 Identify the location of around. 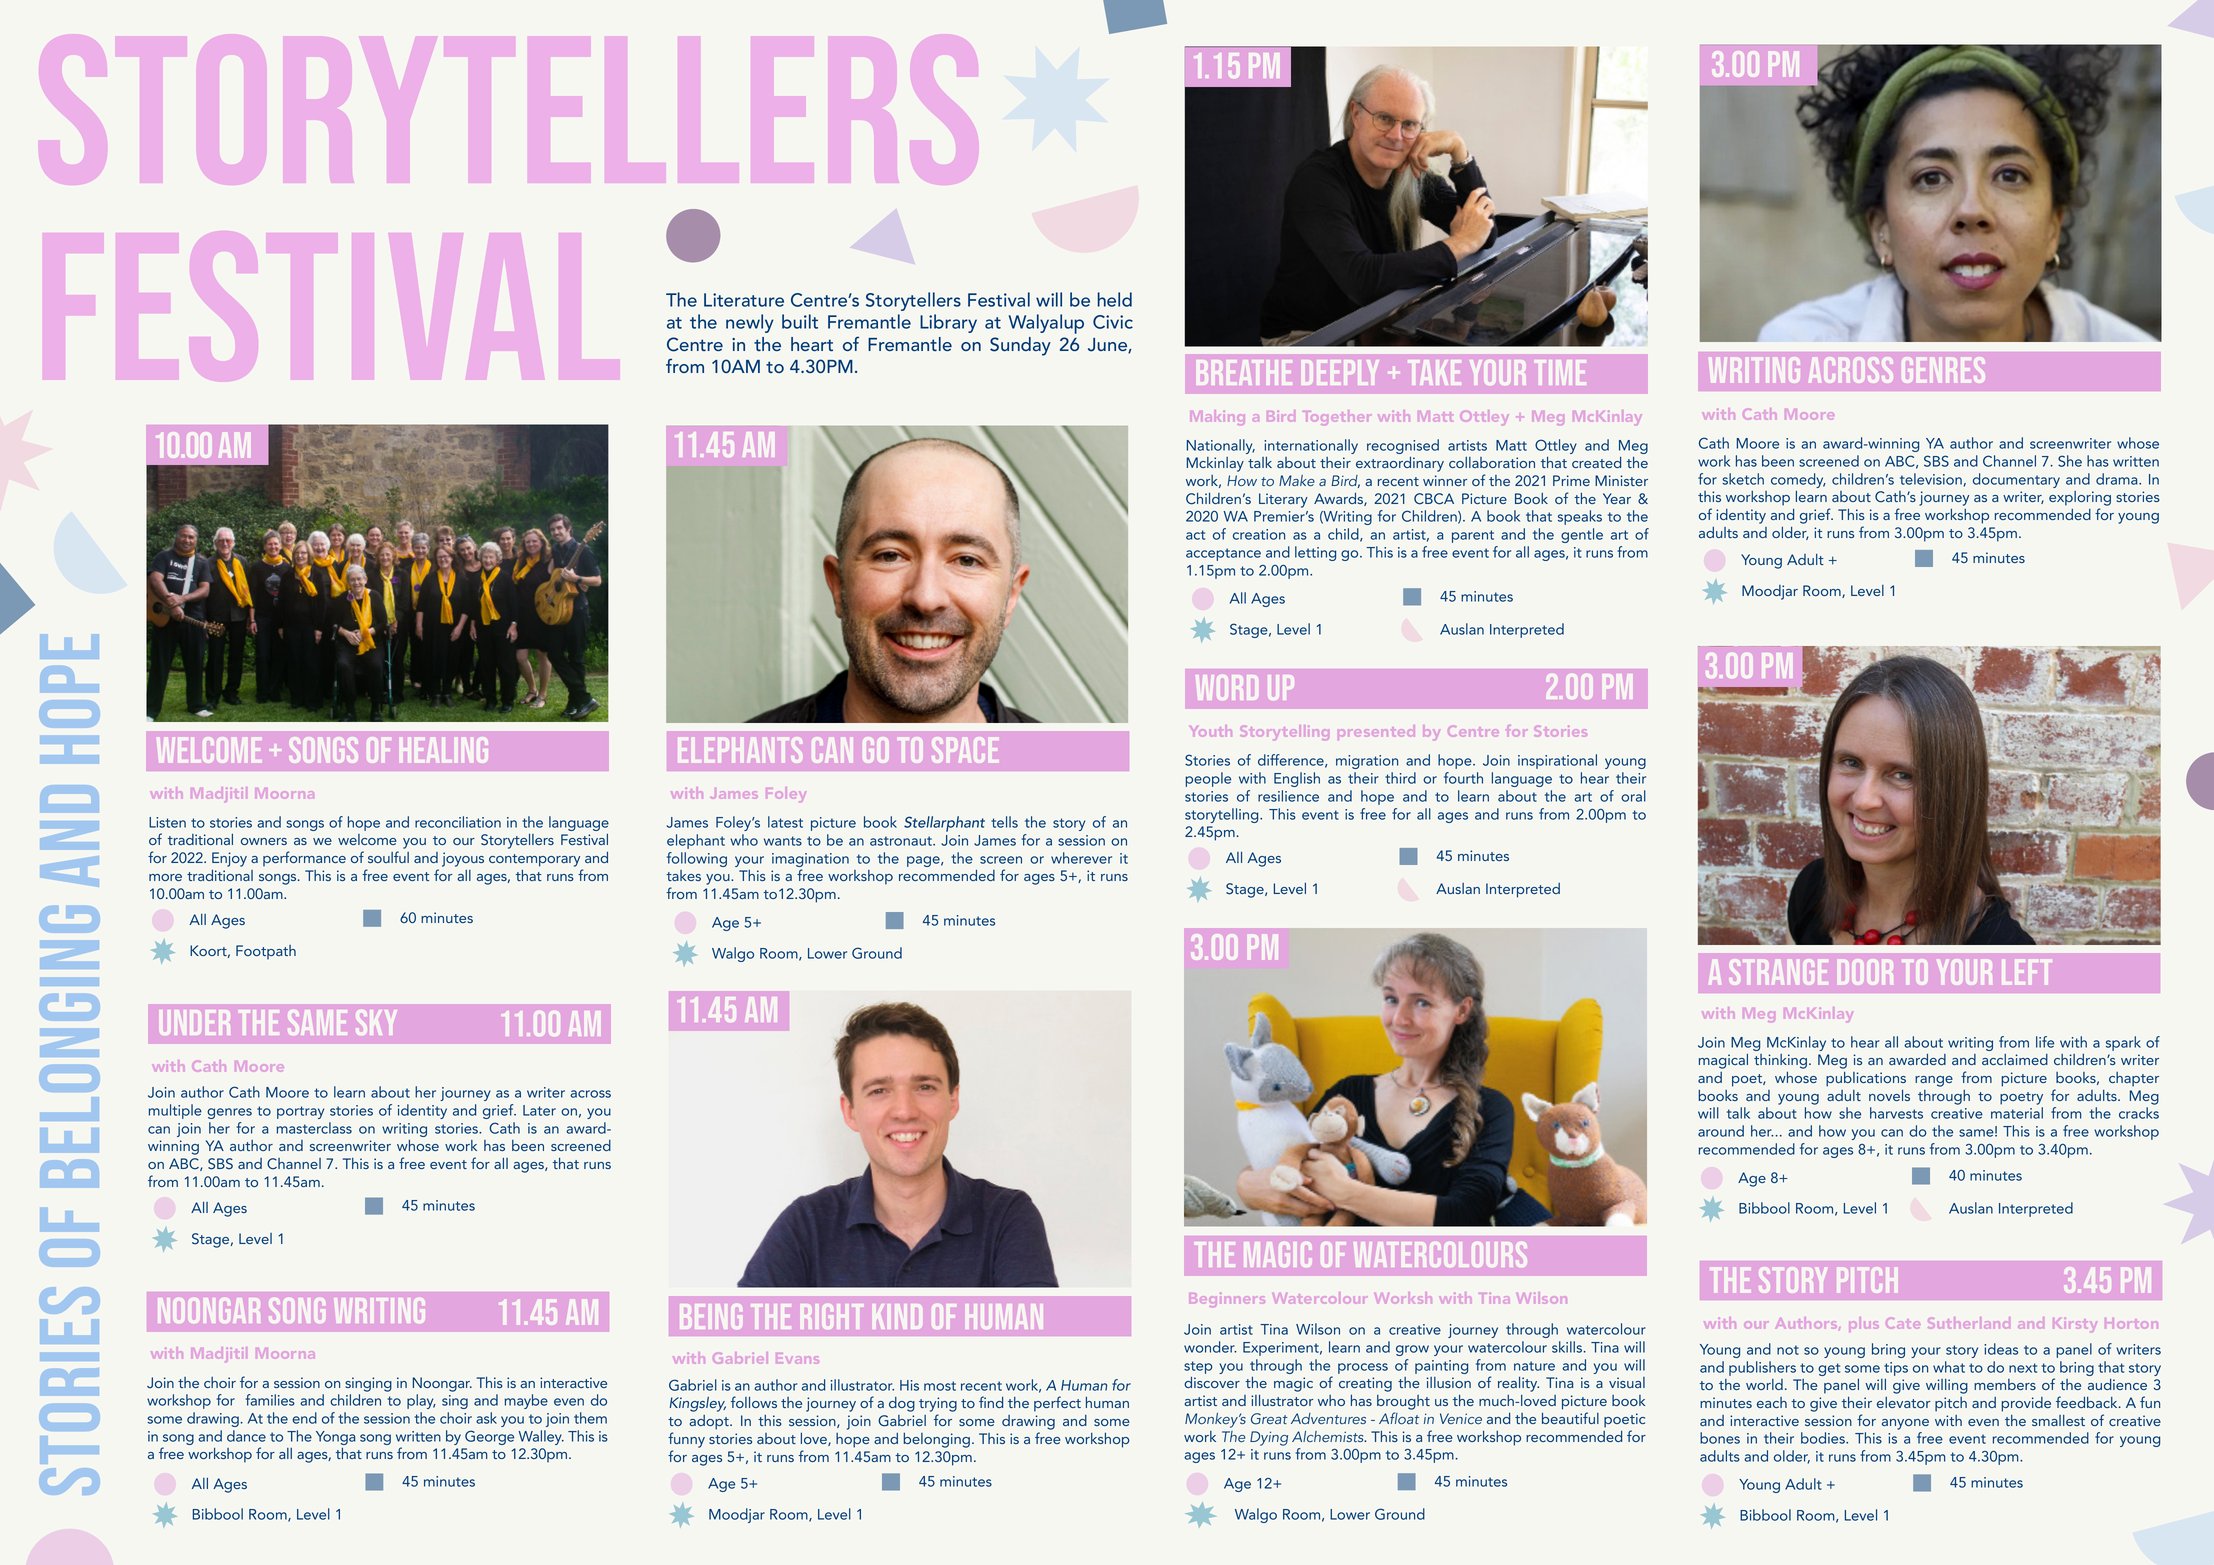
(1721, 1131).
